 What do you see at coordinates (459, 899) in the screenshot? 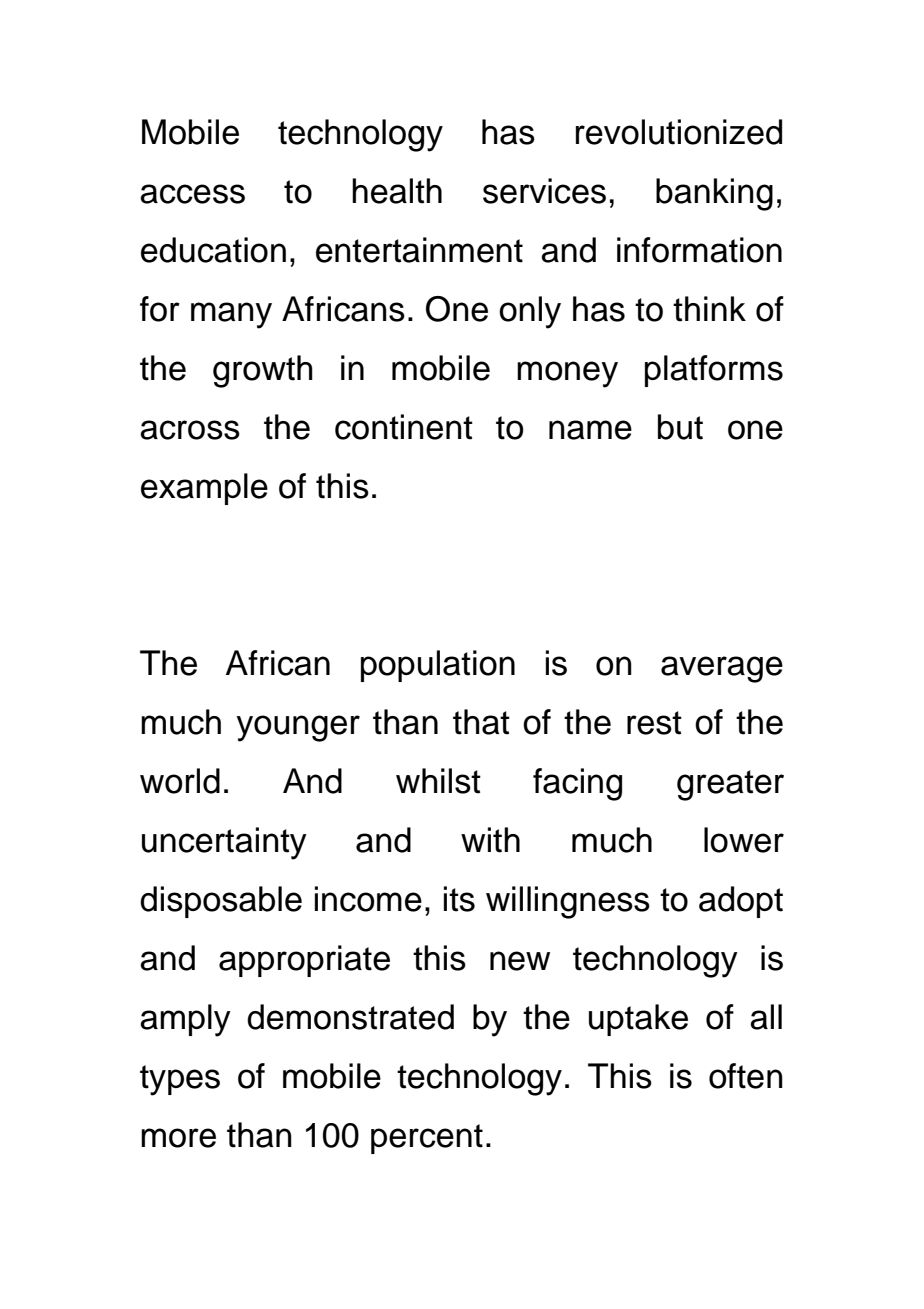
I see `its` at bounding box center [459, 899].
